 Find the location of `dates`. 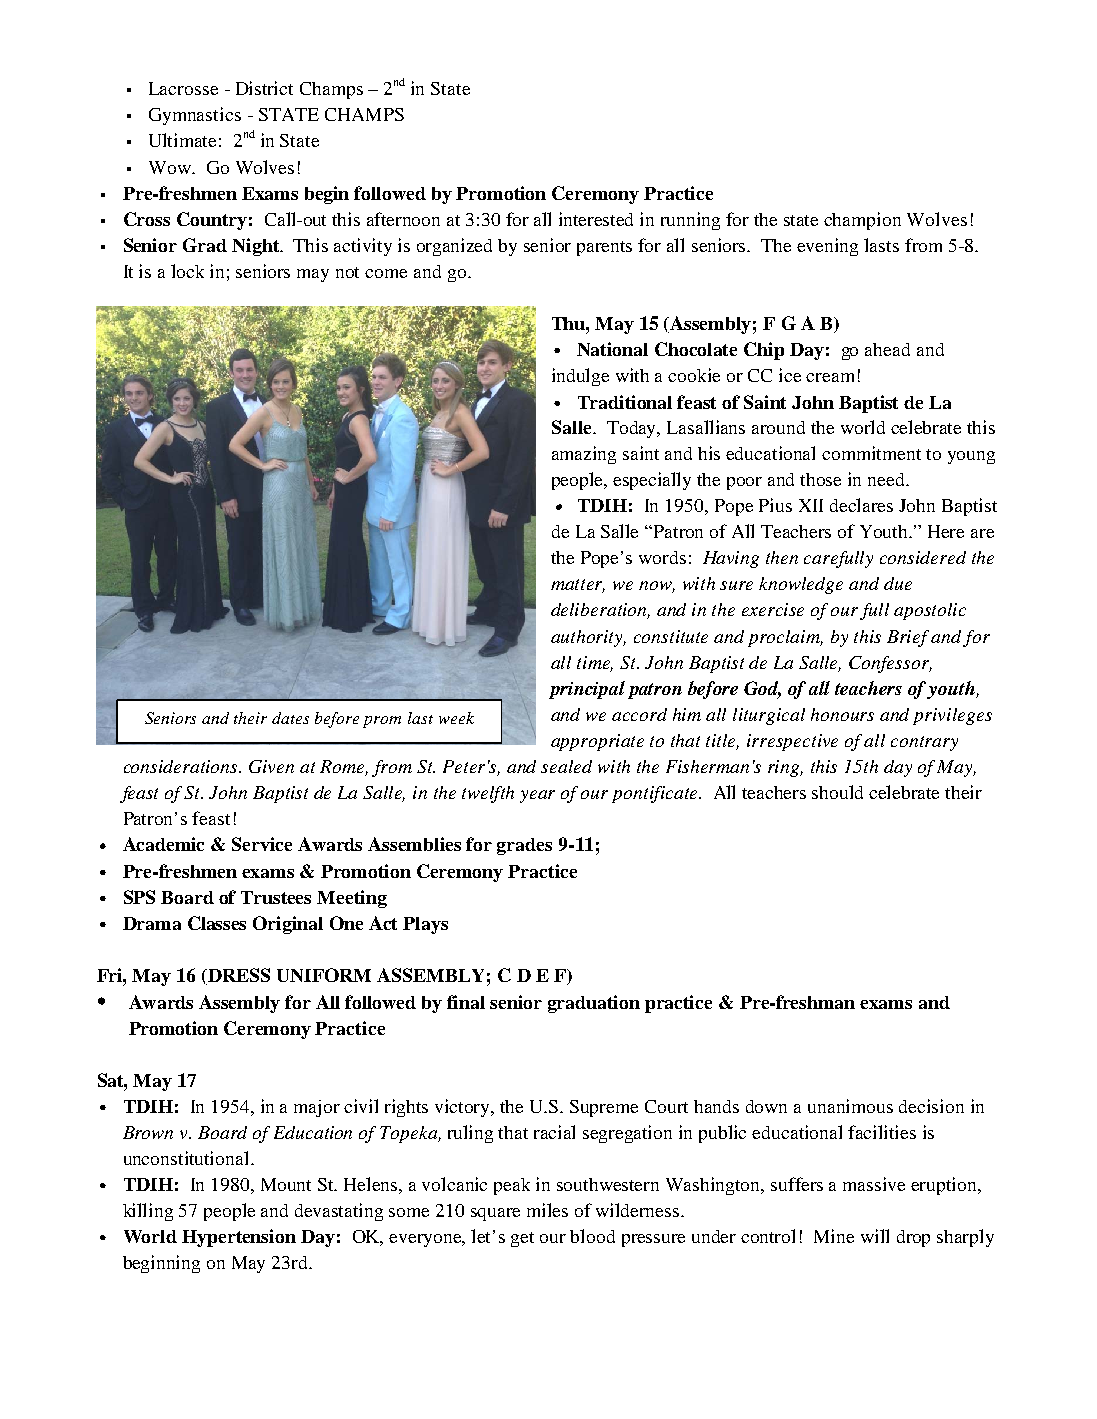

dates is located at coordinates (290, 718).
